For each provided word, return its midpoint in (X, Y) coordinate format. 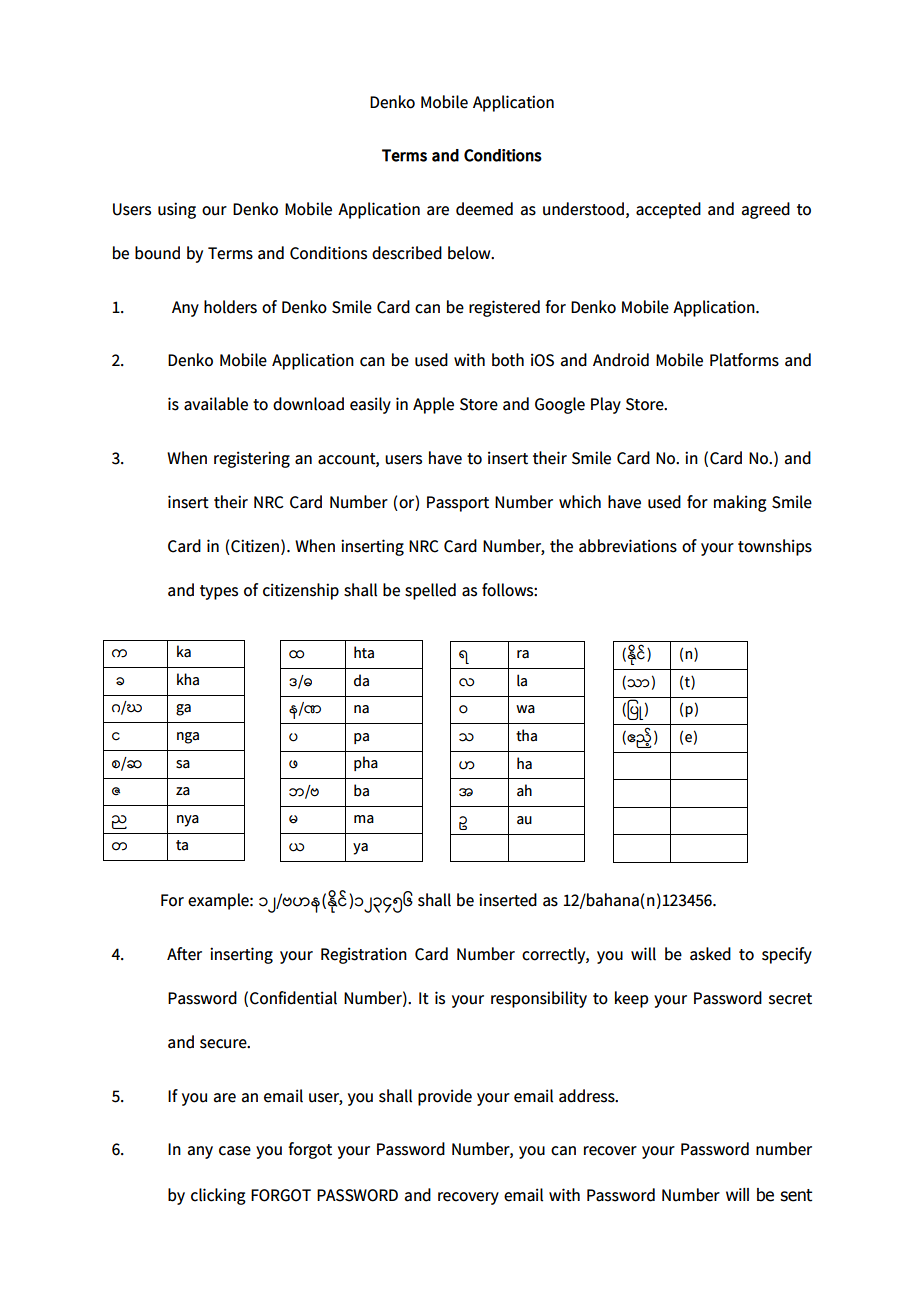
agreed (766, 210)
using (177, 210)
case (235, 1151)
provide (445, 1097)
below (470, 253)
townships (775, 547)
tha (526, 735)
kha (188, 679)
